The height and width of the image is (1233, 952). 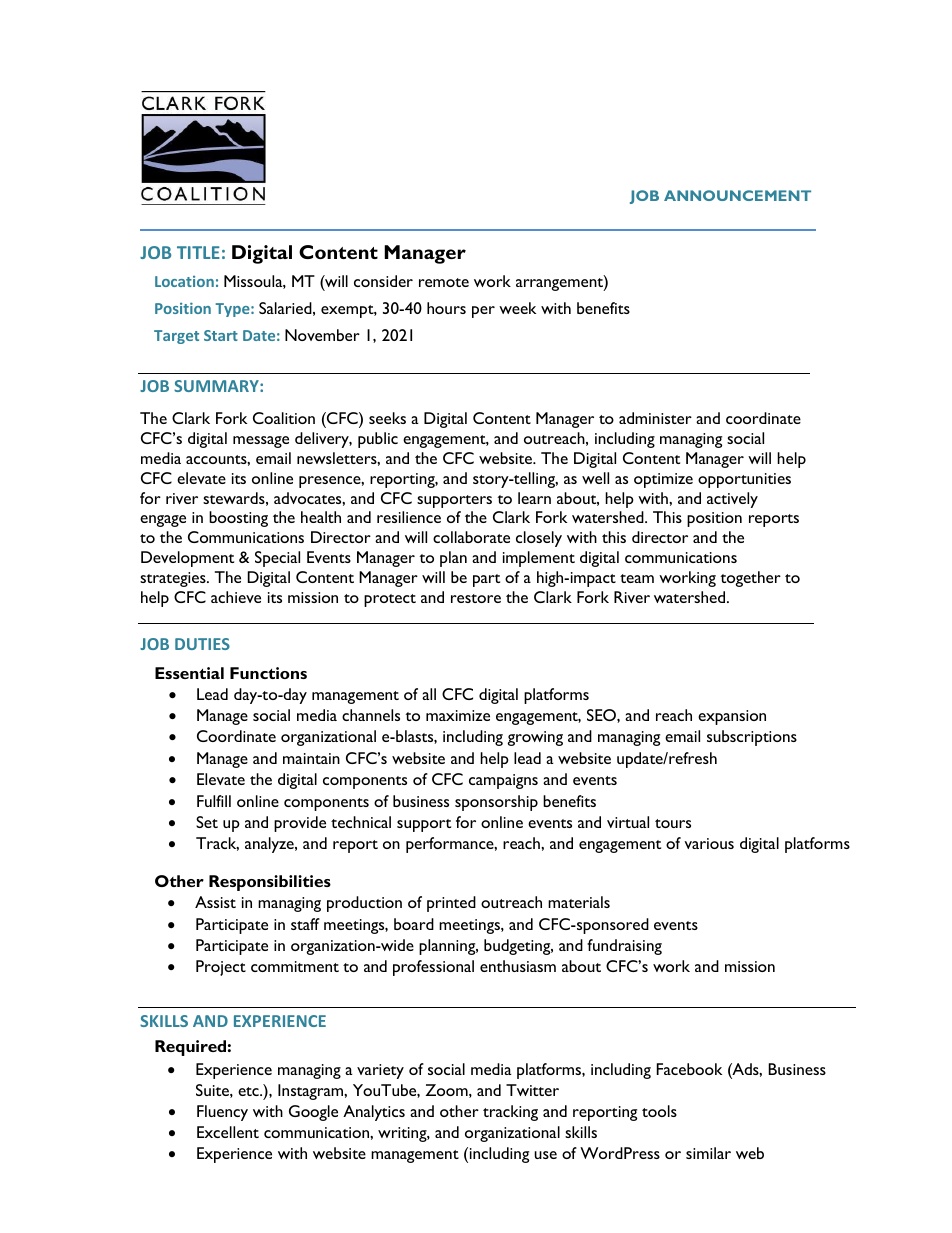 I want to click on expansion, so click(x=732, y=717).
